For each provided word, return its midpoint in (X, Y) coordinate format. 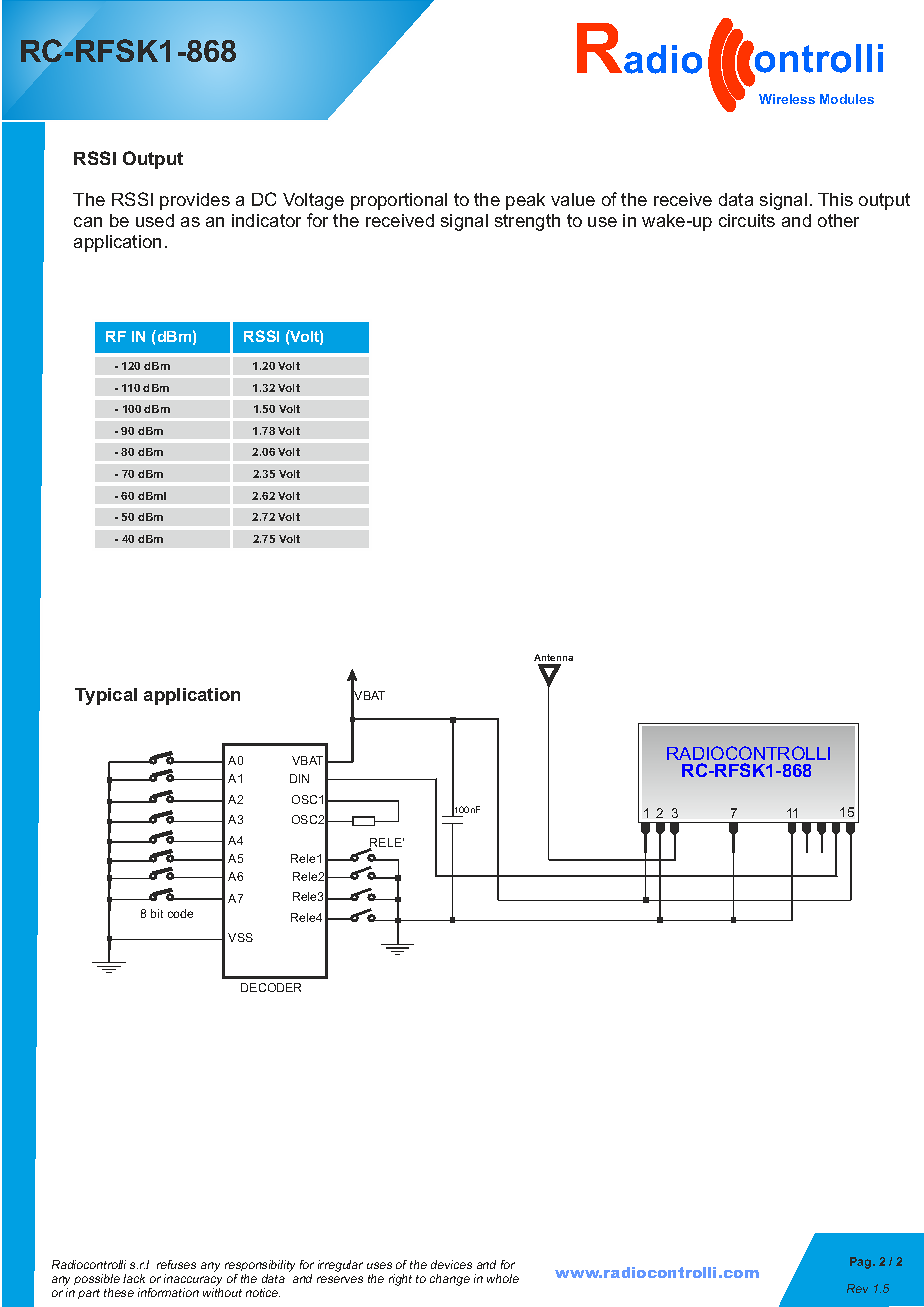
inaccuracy (193, 1281)
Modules (847, 99)
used (155, 220)
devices (451, 1264)
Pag (862, 1263)
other (838, 220)
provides (195, 201)
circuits (747, 220)
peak (525, 201)
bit (157, 913)
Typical (106, 696)
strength (527, 222)
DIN (299, 778)
